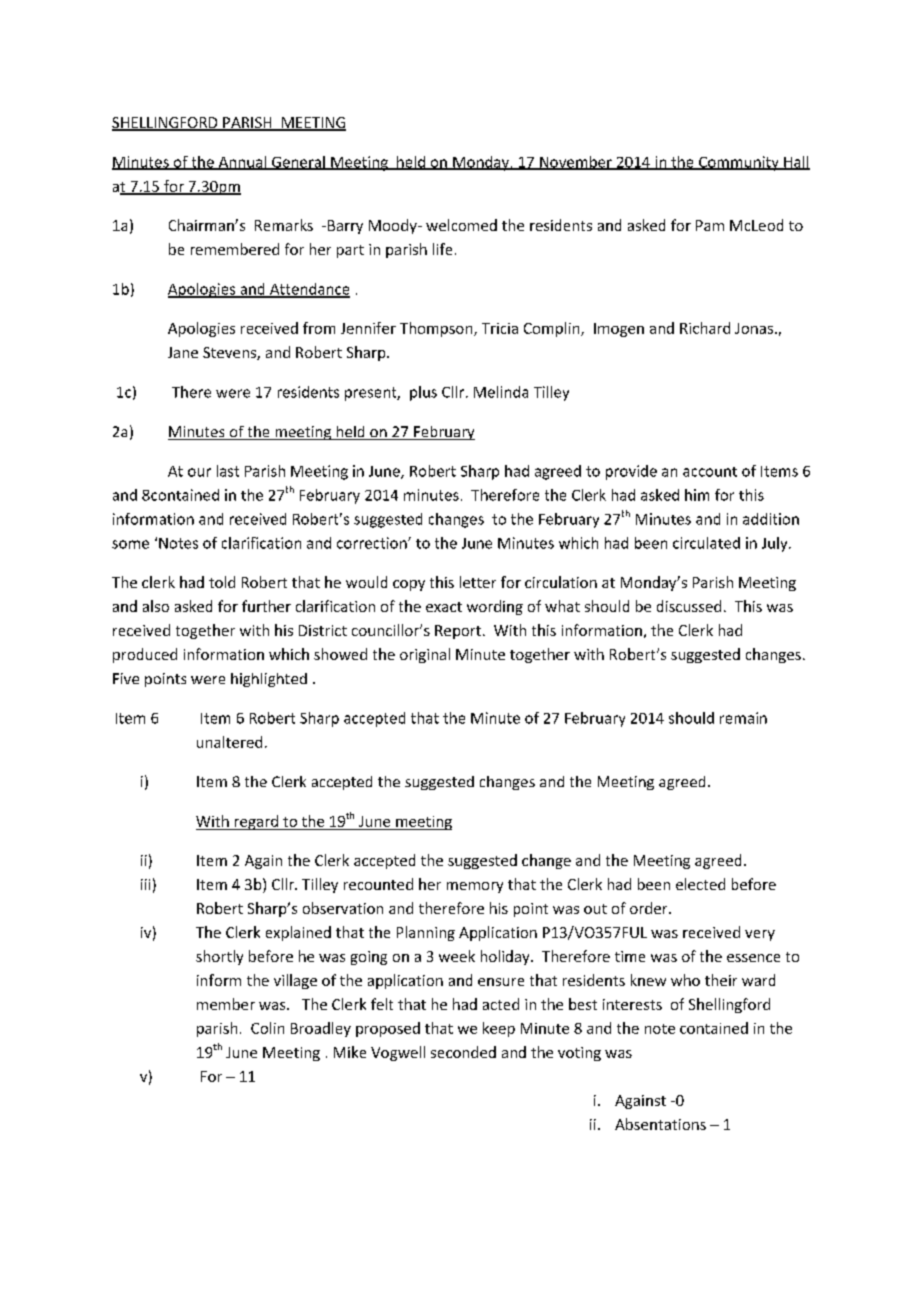 The image size is (924, 1308). I want to click on Community, so click(739, 163).
